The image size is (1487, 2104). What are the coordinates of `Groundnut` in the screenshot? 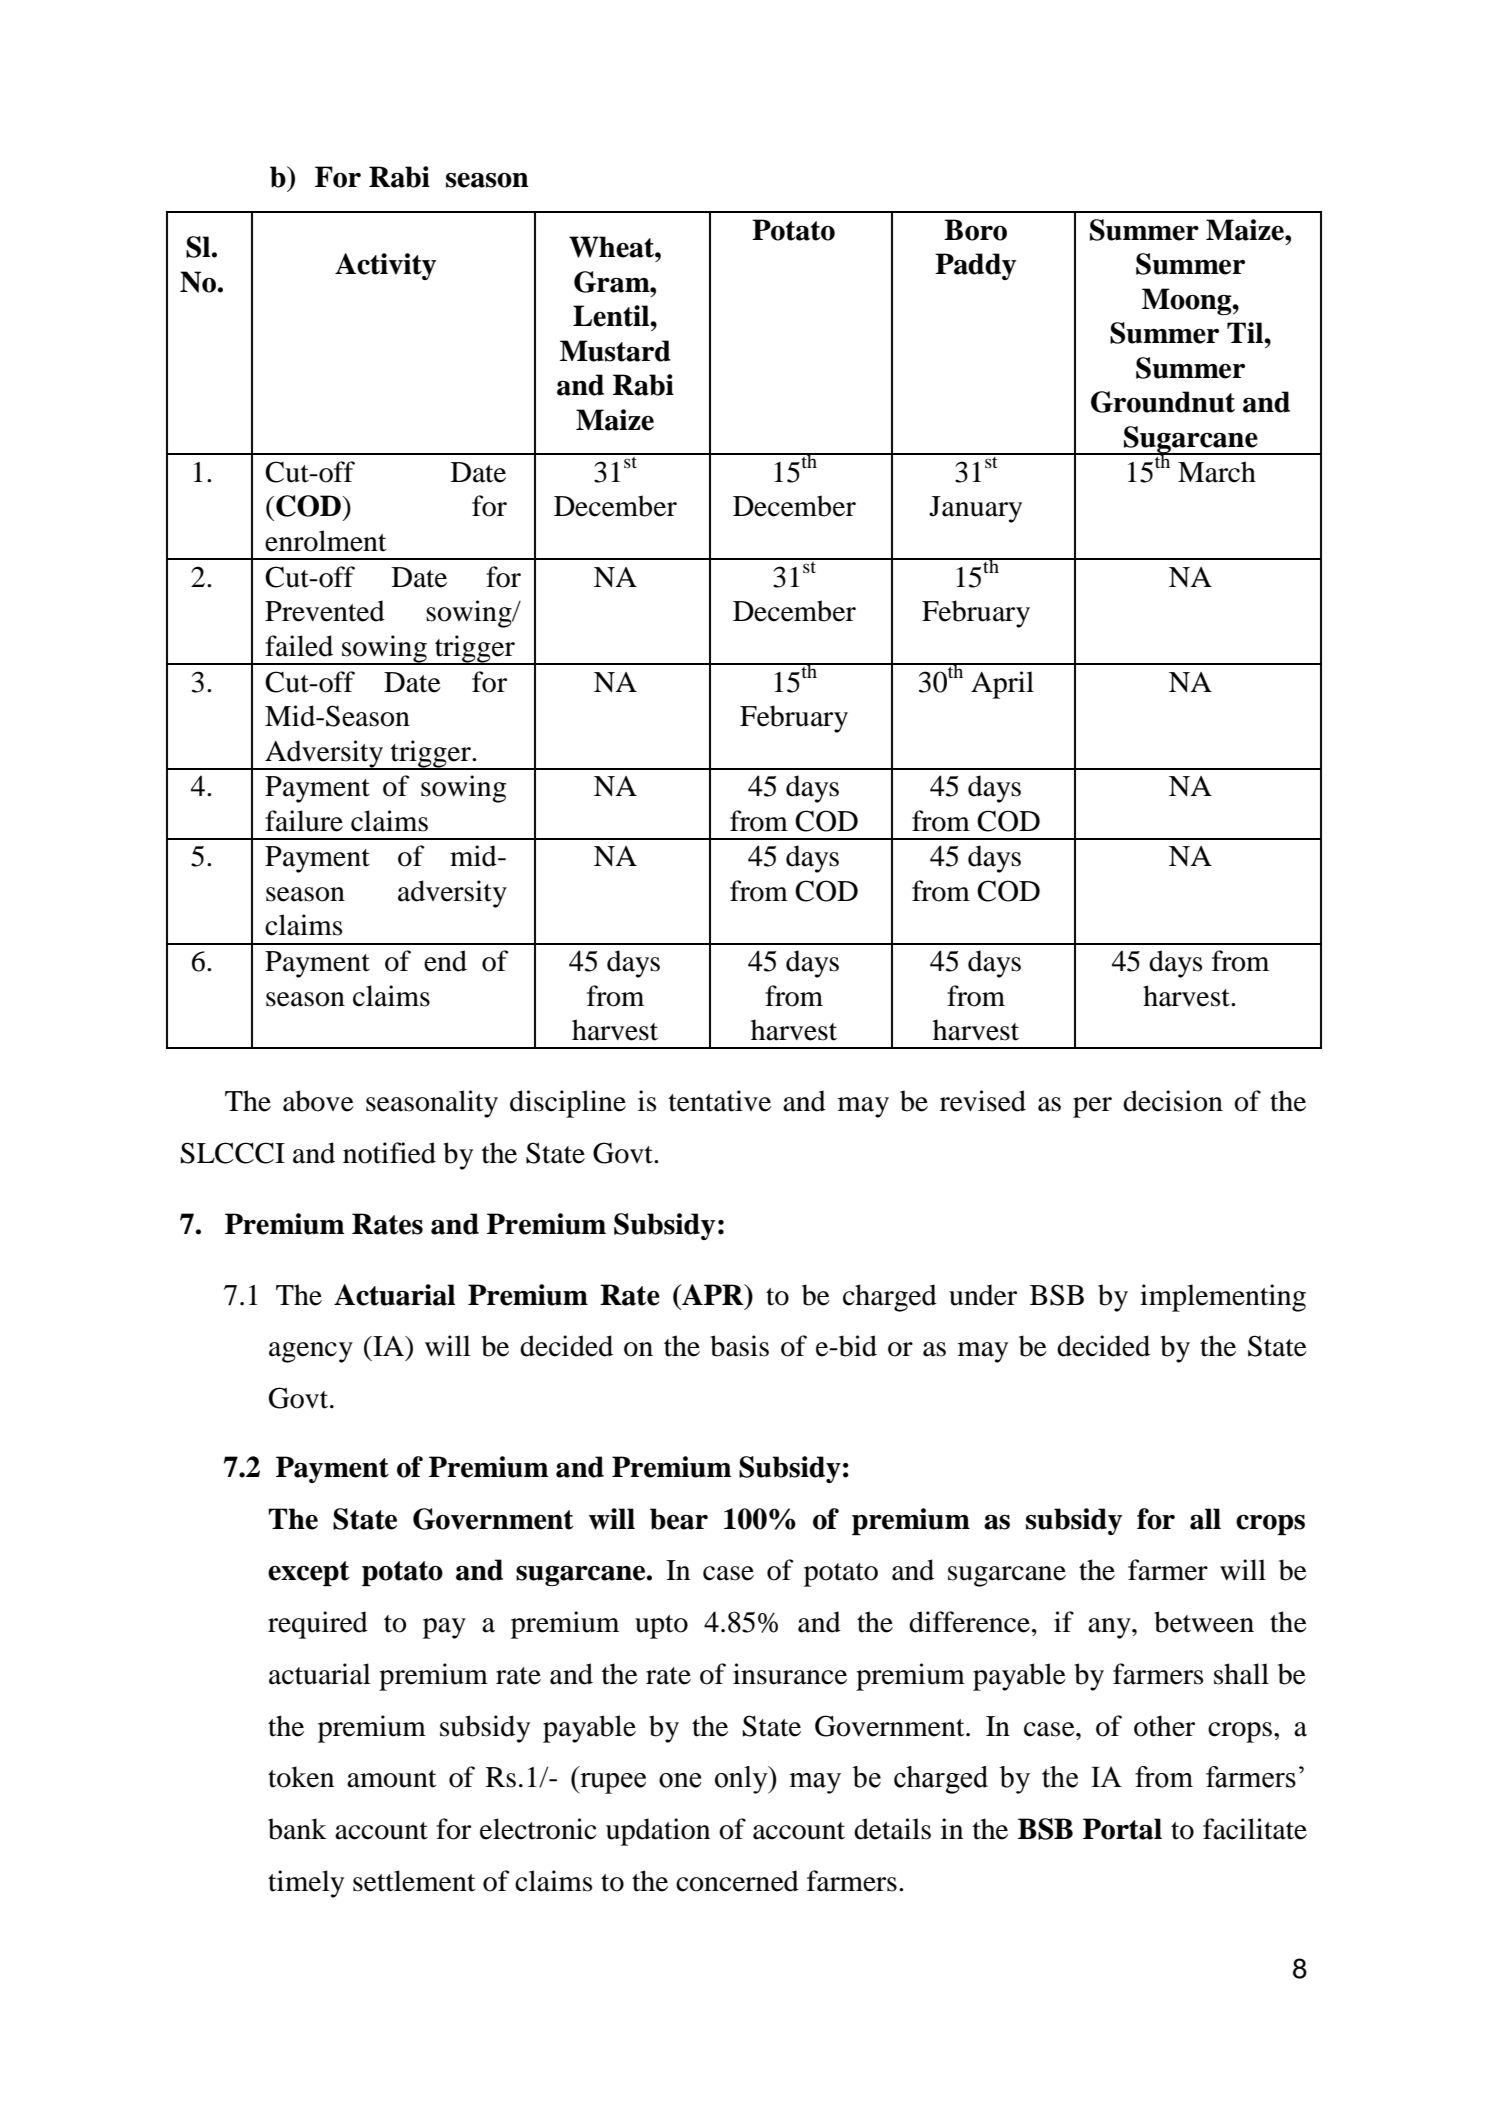 It's located at (1163, 402).
